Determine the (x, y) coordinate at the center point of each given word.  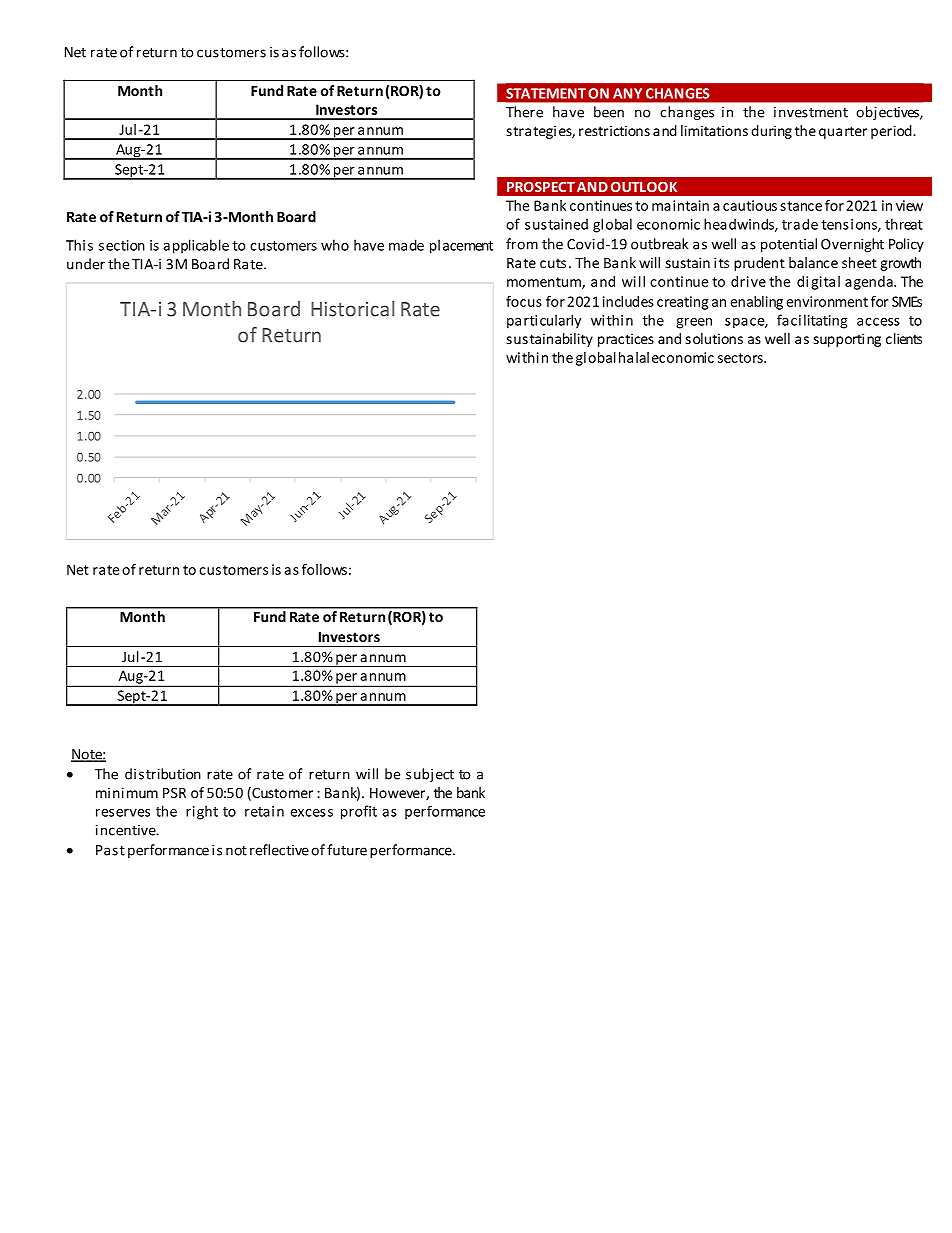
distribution (163, 774)
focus (524, 301)
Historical (352, 309)
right (202, 812)
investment (811, 112)
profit (359, 812)
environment (827, 301)
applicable (196, 246)
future (347, 850)
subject (430, 775)
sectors (741, 358)
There (524, 112)
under (86, 264)
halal (634, 357)
